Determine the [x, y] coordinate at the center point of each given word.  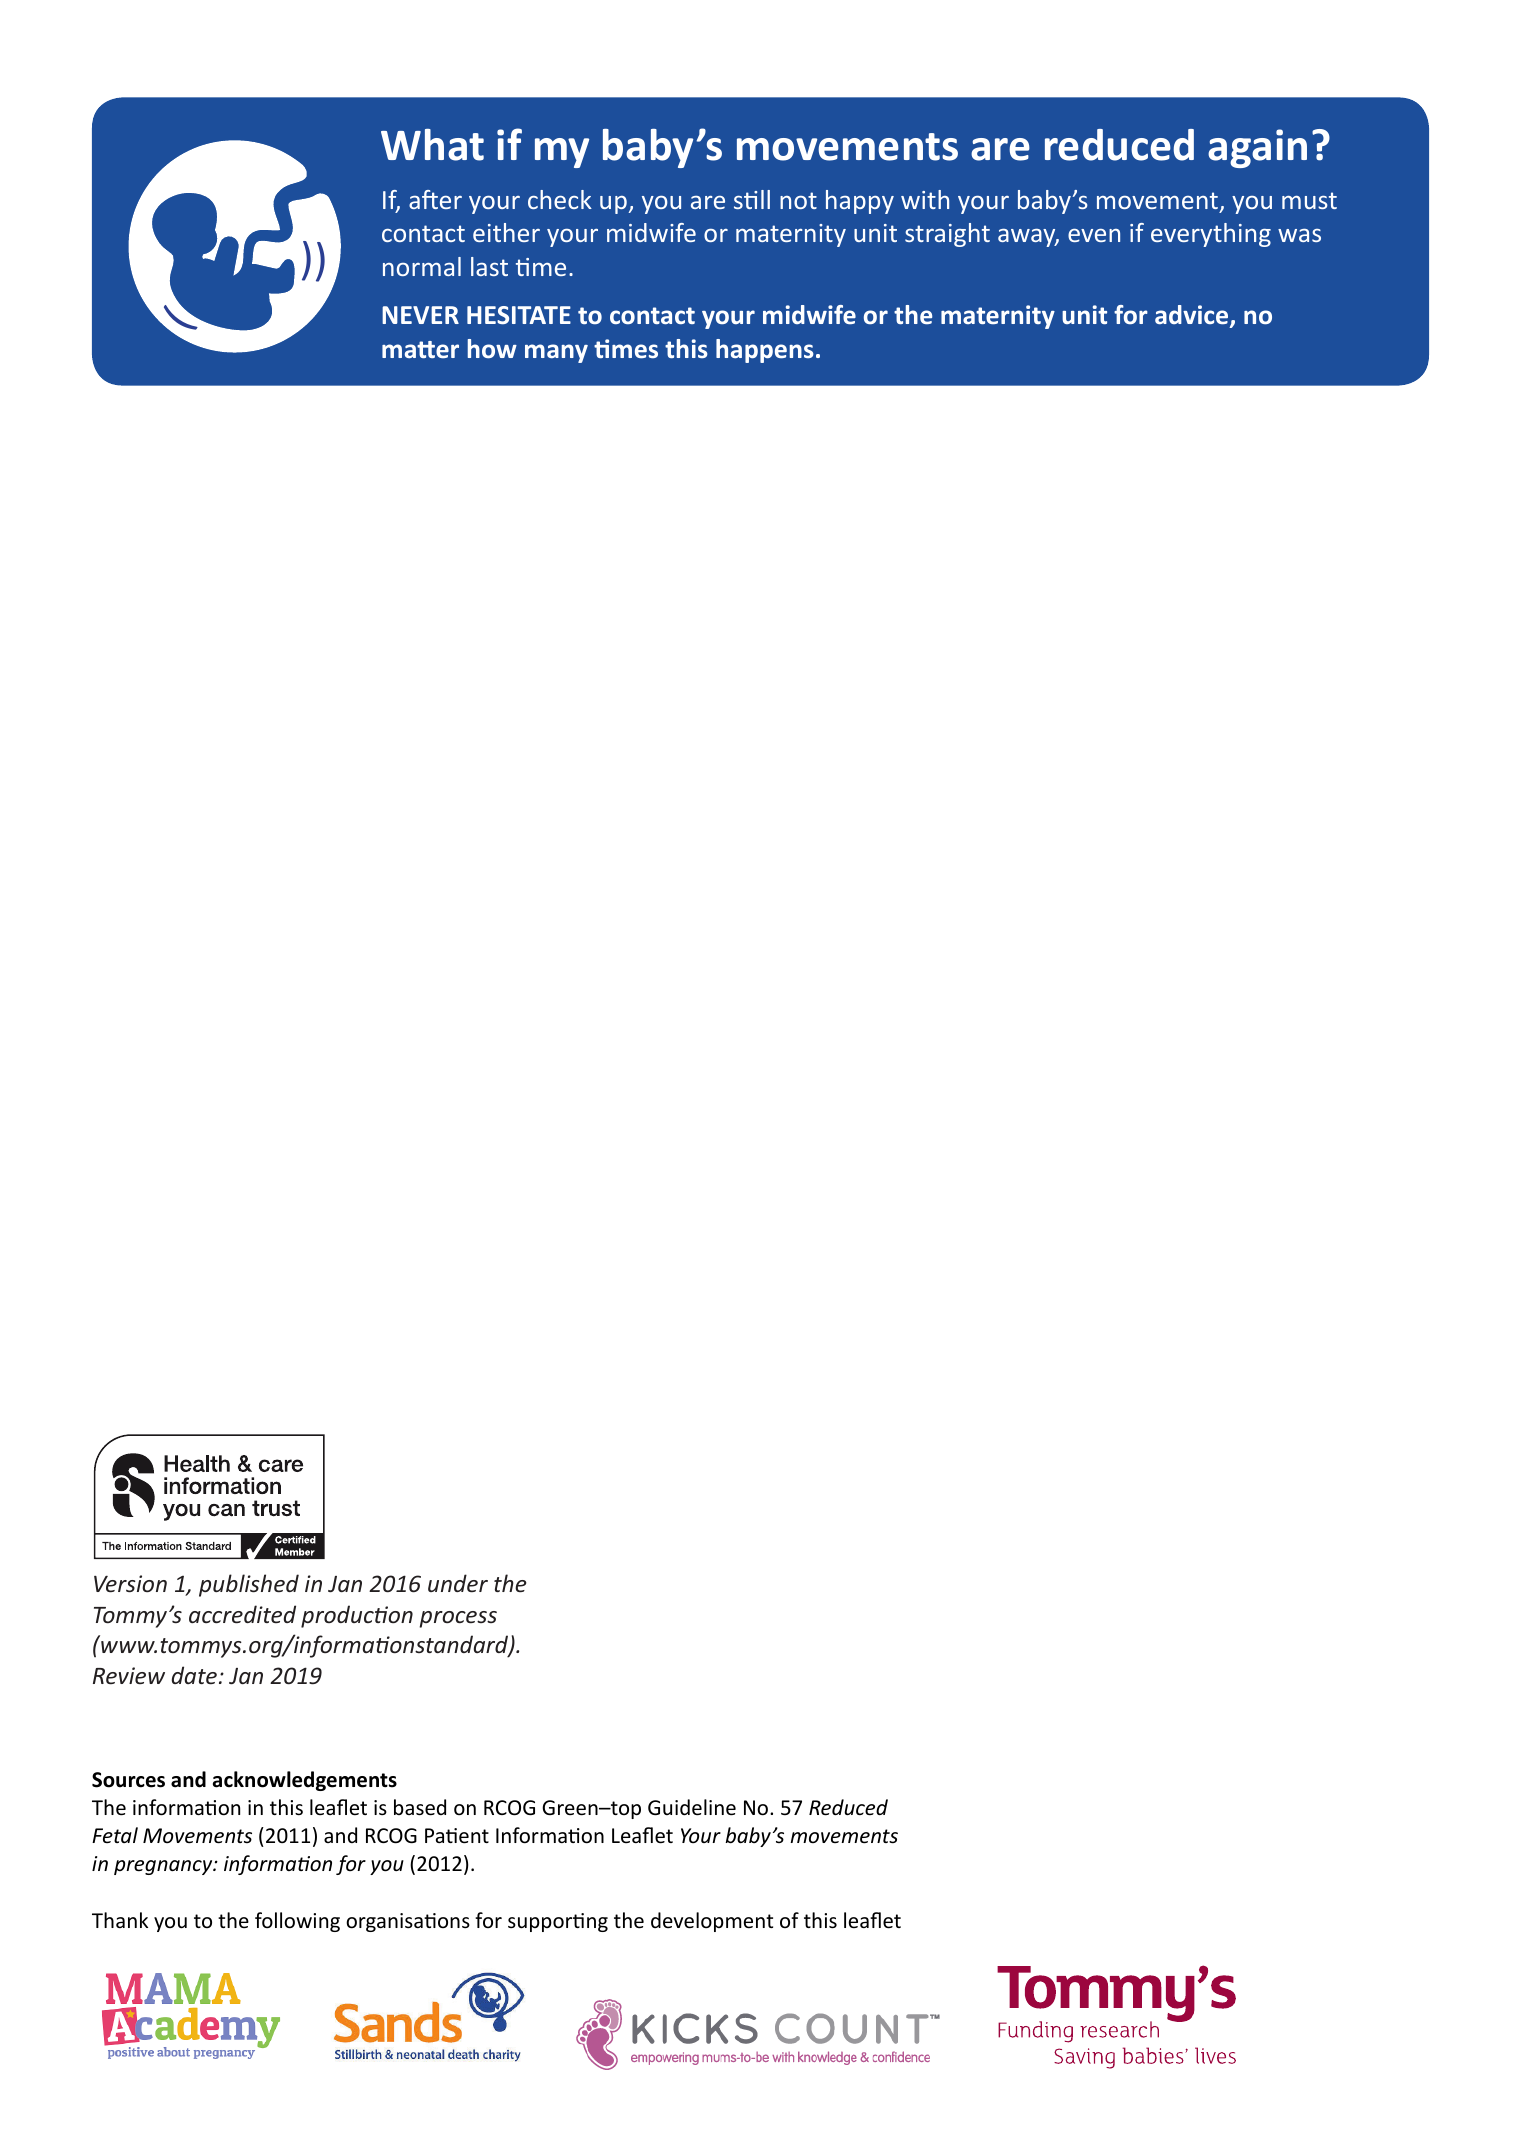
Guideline [692, 1807]
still [752, 199]
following [297, 1922]
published [249, 1585]
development [712, 1922]
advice [1193, 316]
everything [1211, 235]
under [458, 1583]
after [435, 199]
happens [765, 351]
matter [420, 349]
